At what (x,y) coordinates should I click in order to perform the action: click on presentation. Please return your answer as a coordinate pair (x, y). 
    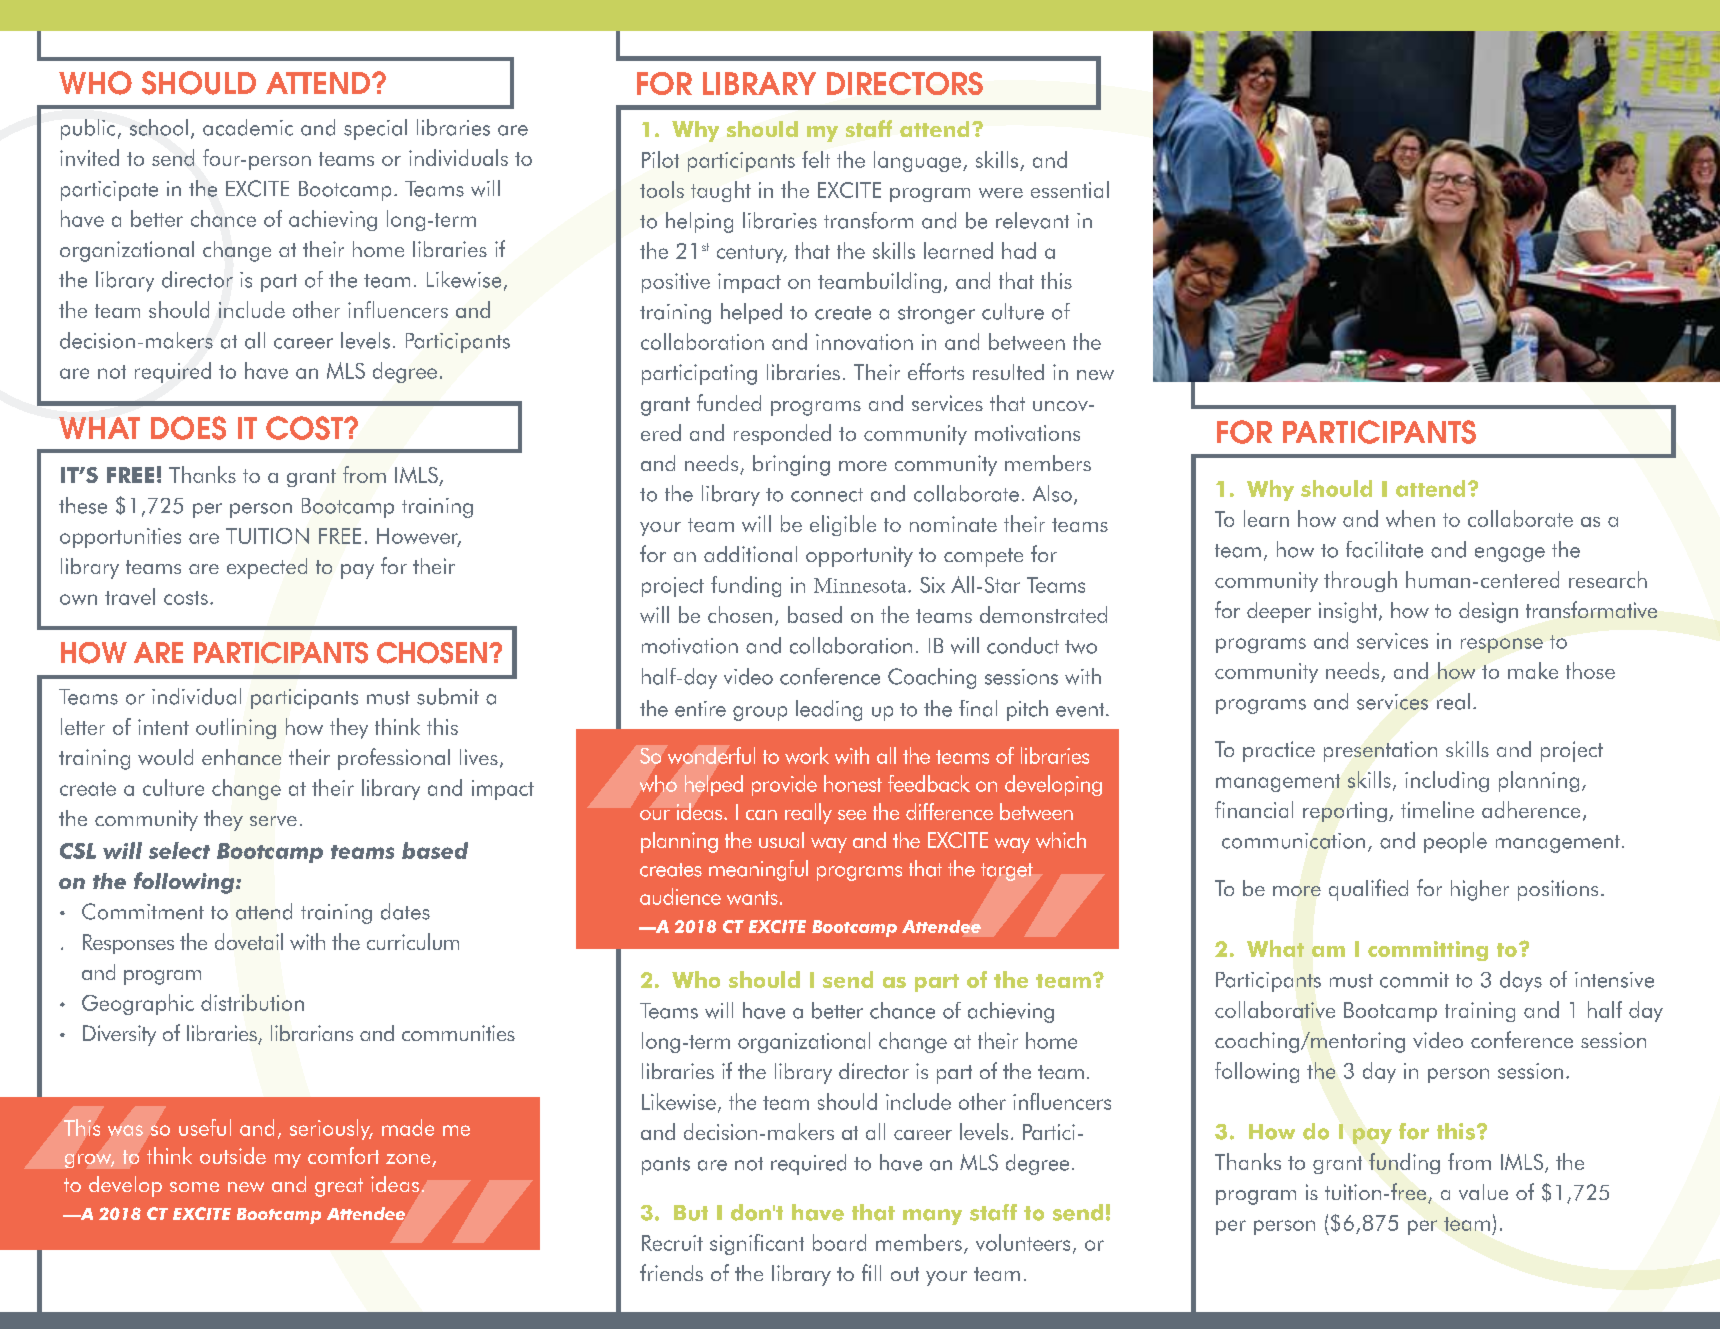
    Looking at the image, I should click on (1380, 751).
